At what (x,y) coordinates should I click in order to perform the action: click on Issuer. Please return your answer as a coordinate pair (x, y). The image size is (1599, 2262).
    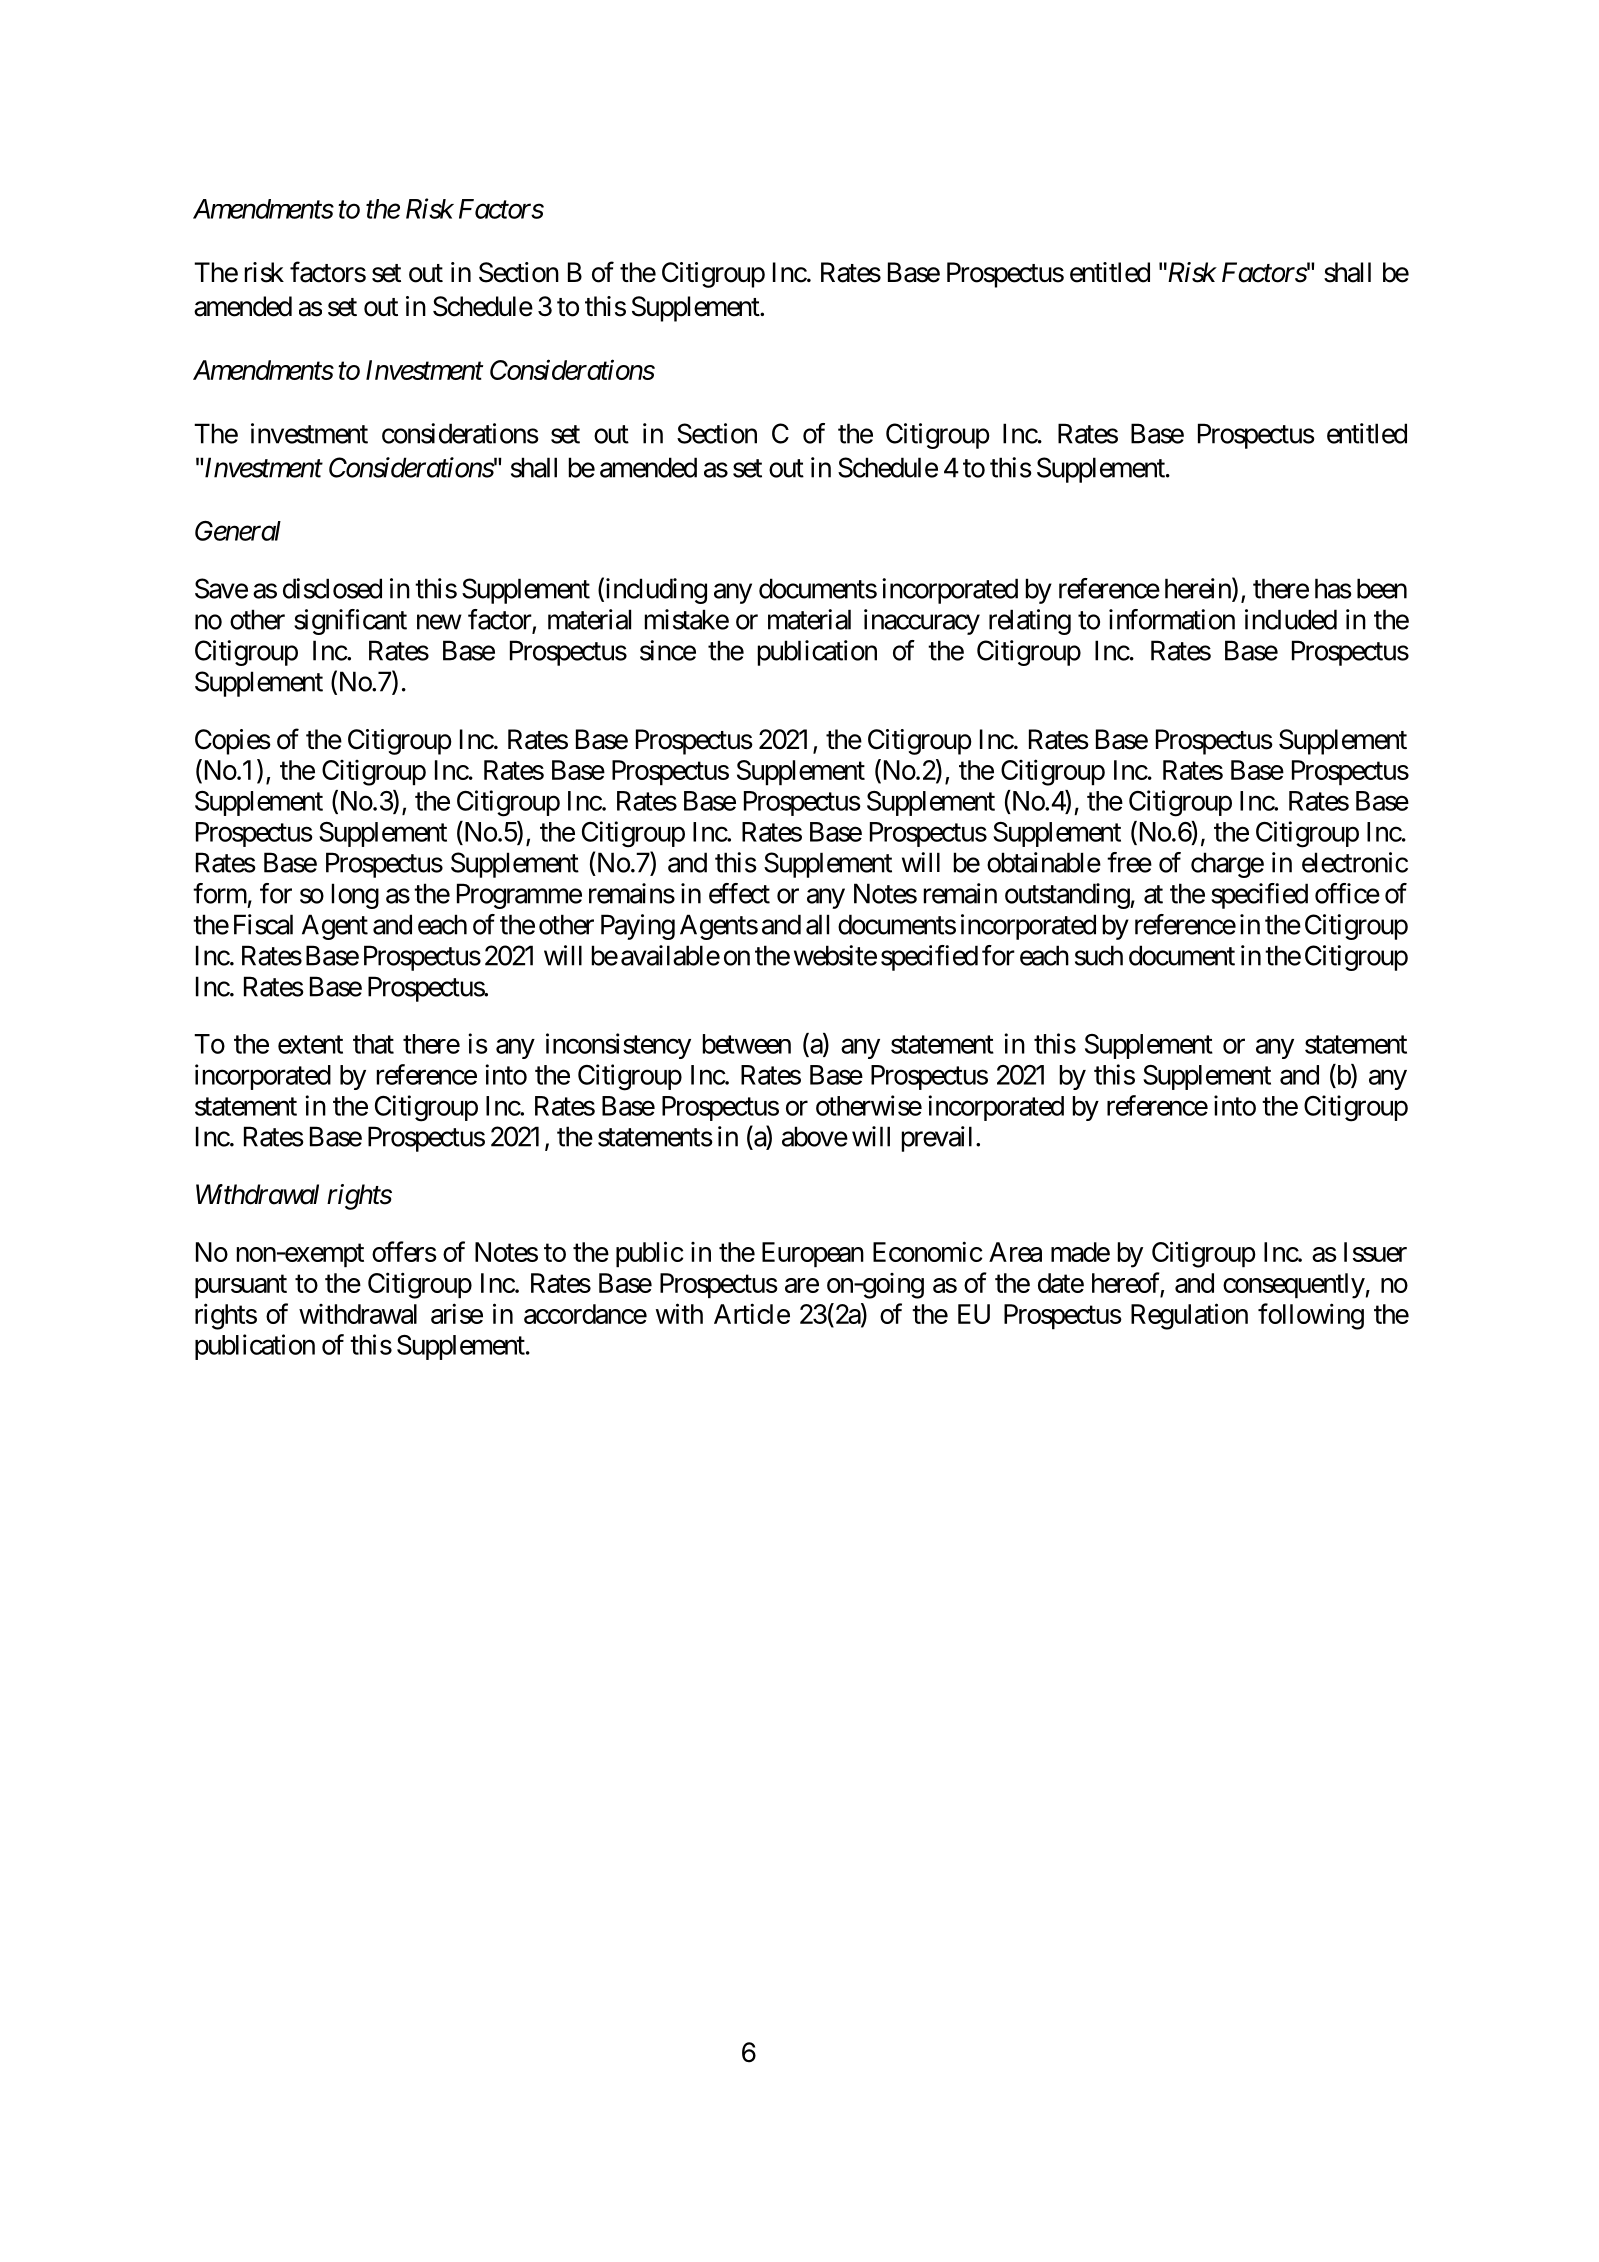
    Looking at the image, I should click on (1375, 1252).
